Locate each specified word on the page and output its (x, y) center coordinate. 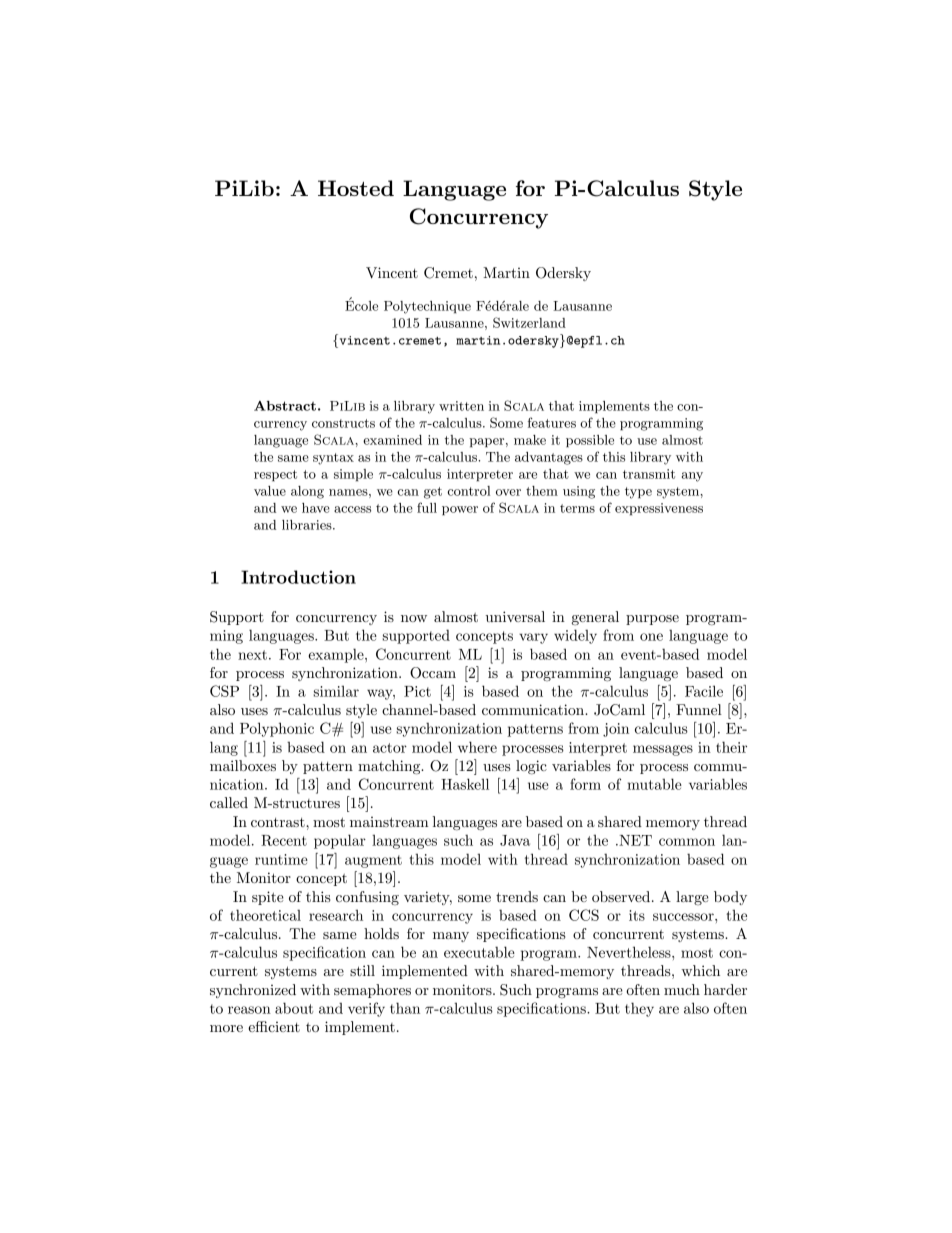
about (294, 1008)
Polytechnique (427, 307)
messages (663, 750)
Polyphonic (277, 729)
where (477, 747)
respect (275, 476)
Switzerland (529, 322)
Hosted (356, 188)
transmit (649, 474)
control (469, 491)
